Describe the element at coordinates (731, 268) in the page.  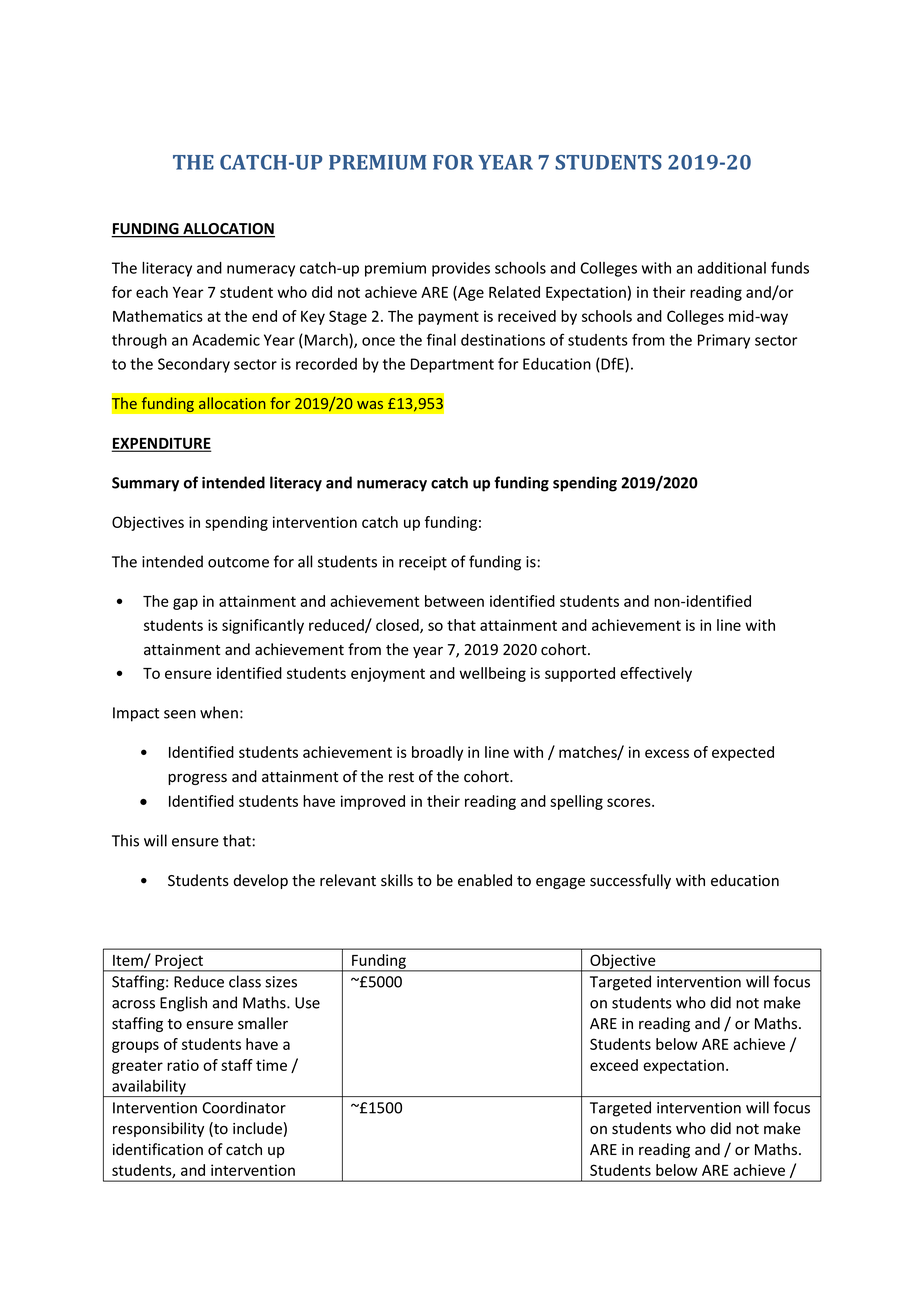
I see `additional` at that location.
